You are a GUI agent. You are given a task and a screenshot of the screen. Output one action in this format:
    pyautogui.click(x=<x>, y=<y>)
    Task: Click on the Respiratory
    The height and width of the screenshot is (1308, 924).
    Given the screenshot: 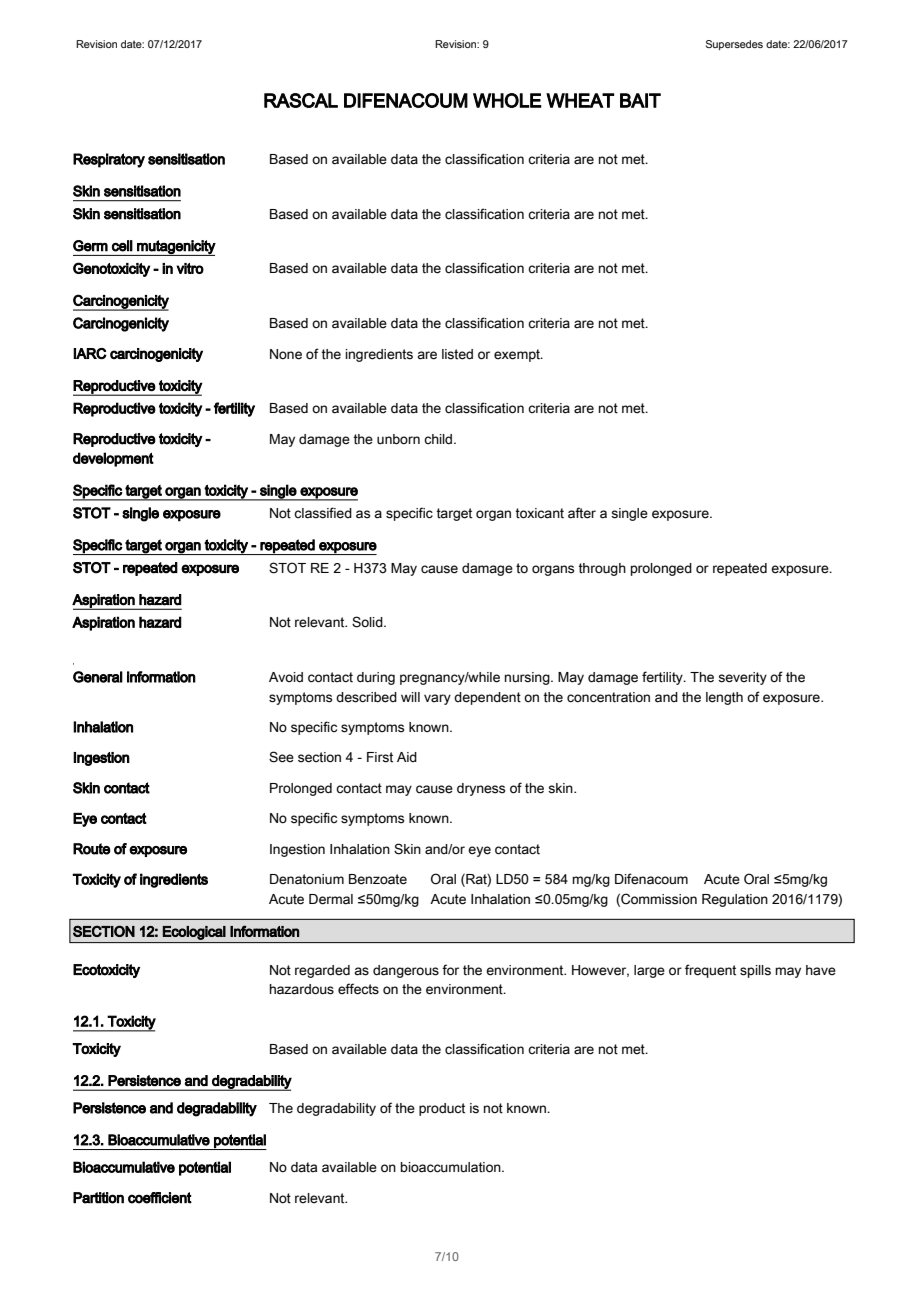 What is the action you would take?
    pyautogui.click(x=109, y=160)
